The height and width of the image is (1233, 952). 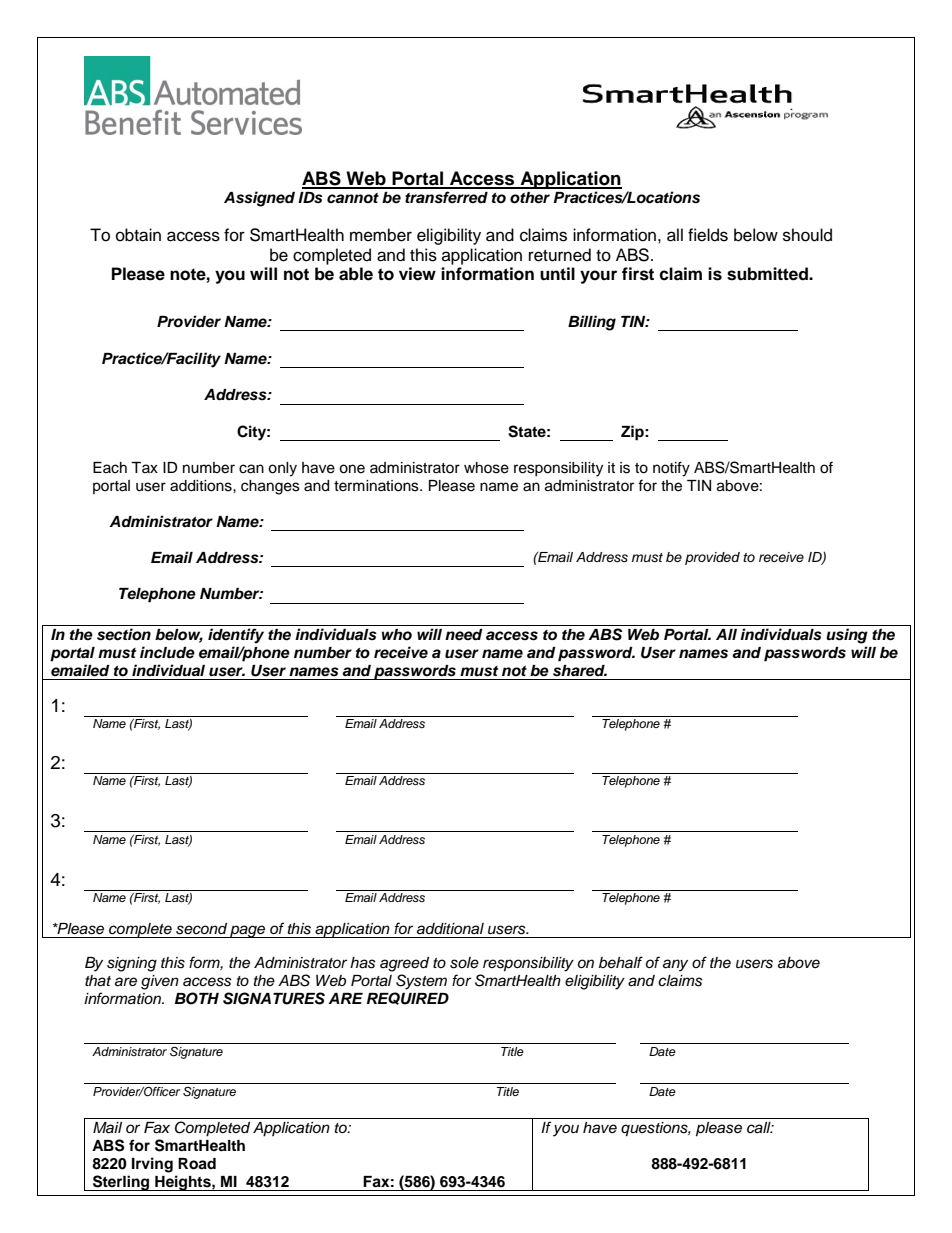 What do you see at coordinates (201, 929) in the image?
I see `second` at bounding box center [201, 929].
